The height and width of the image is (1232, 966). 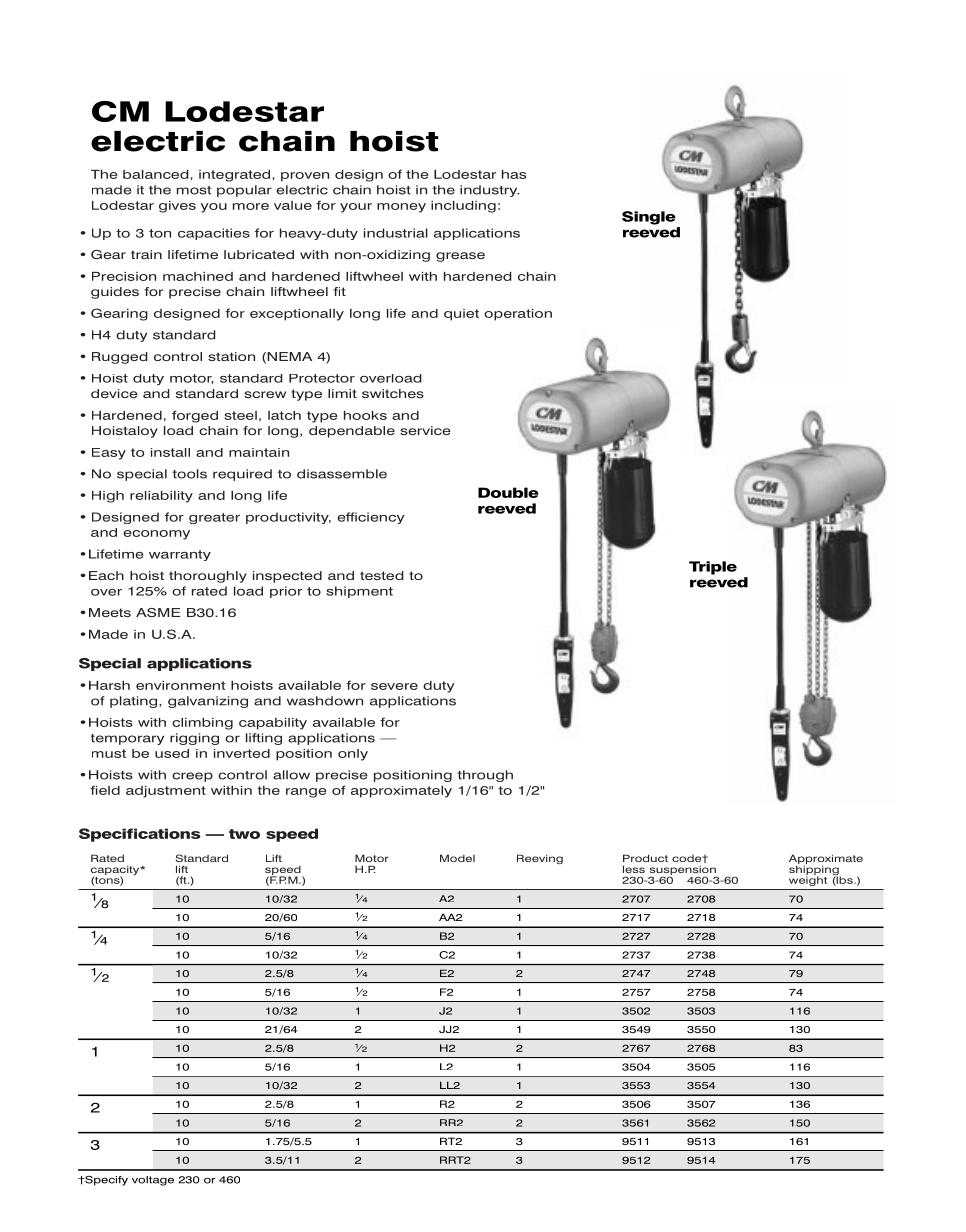 I want to click on Single, so click(x=649, y=218).
